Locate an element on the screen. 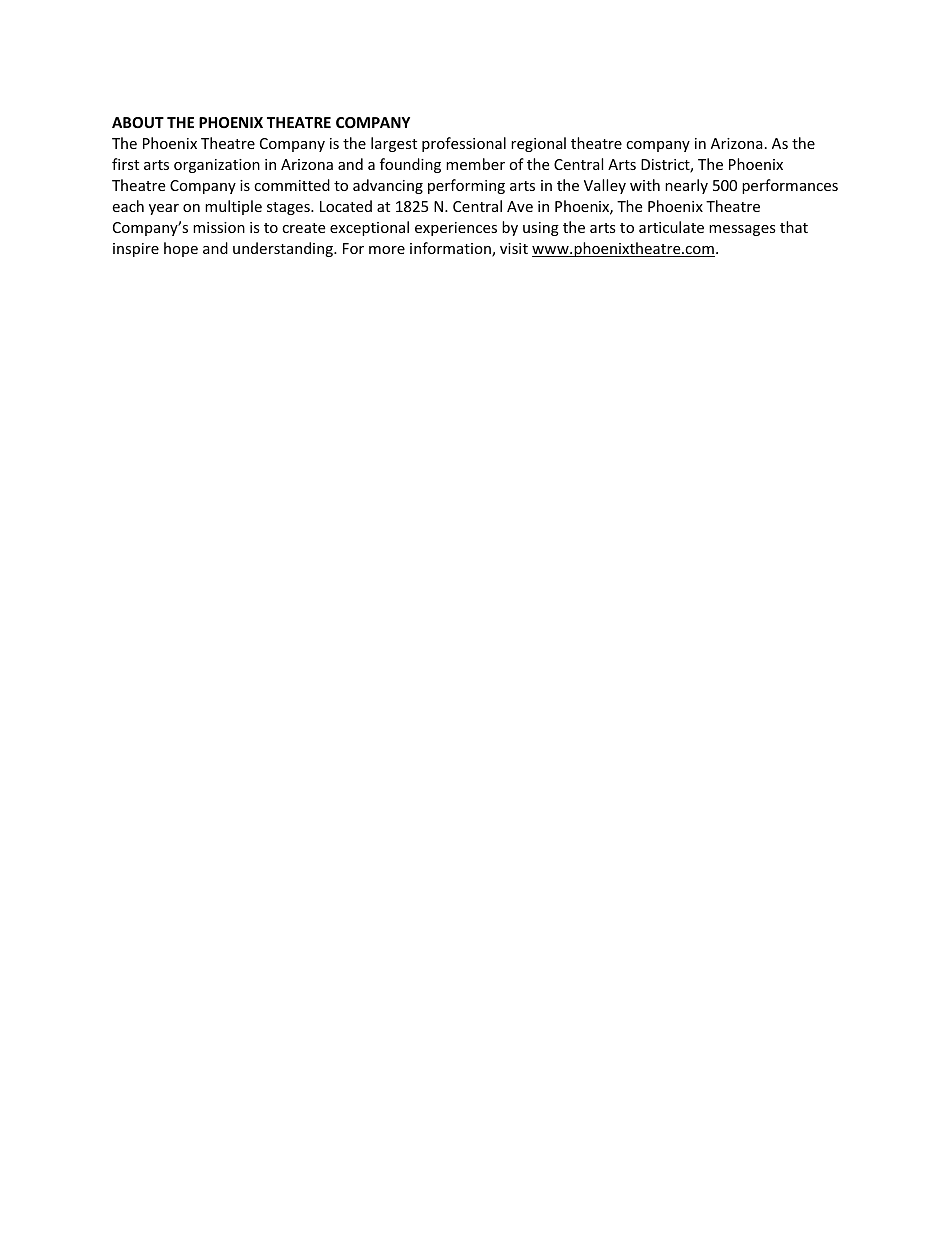  hope is located at coordinates (181, 249).
